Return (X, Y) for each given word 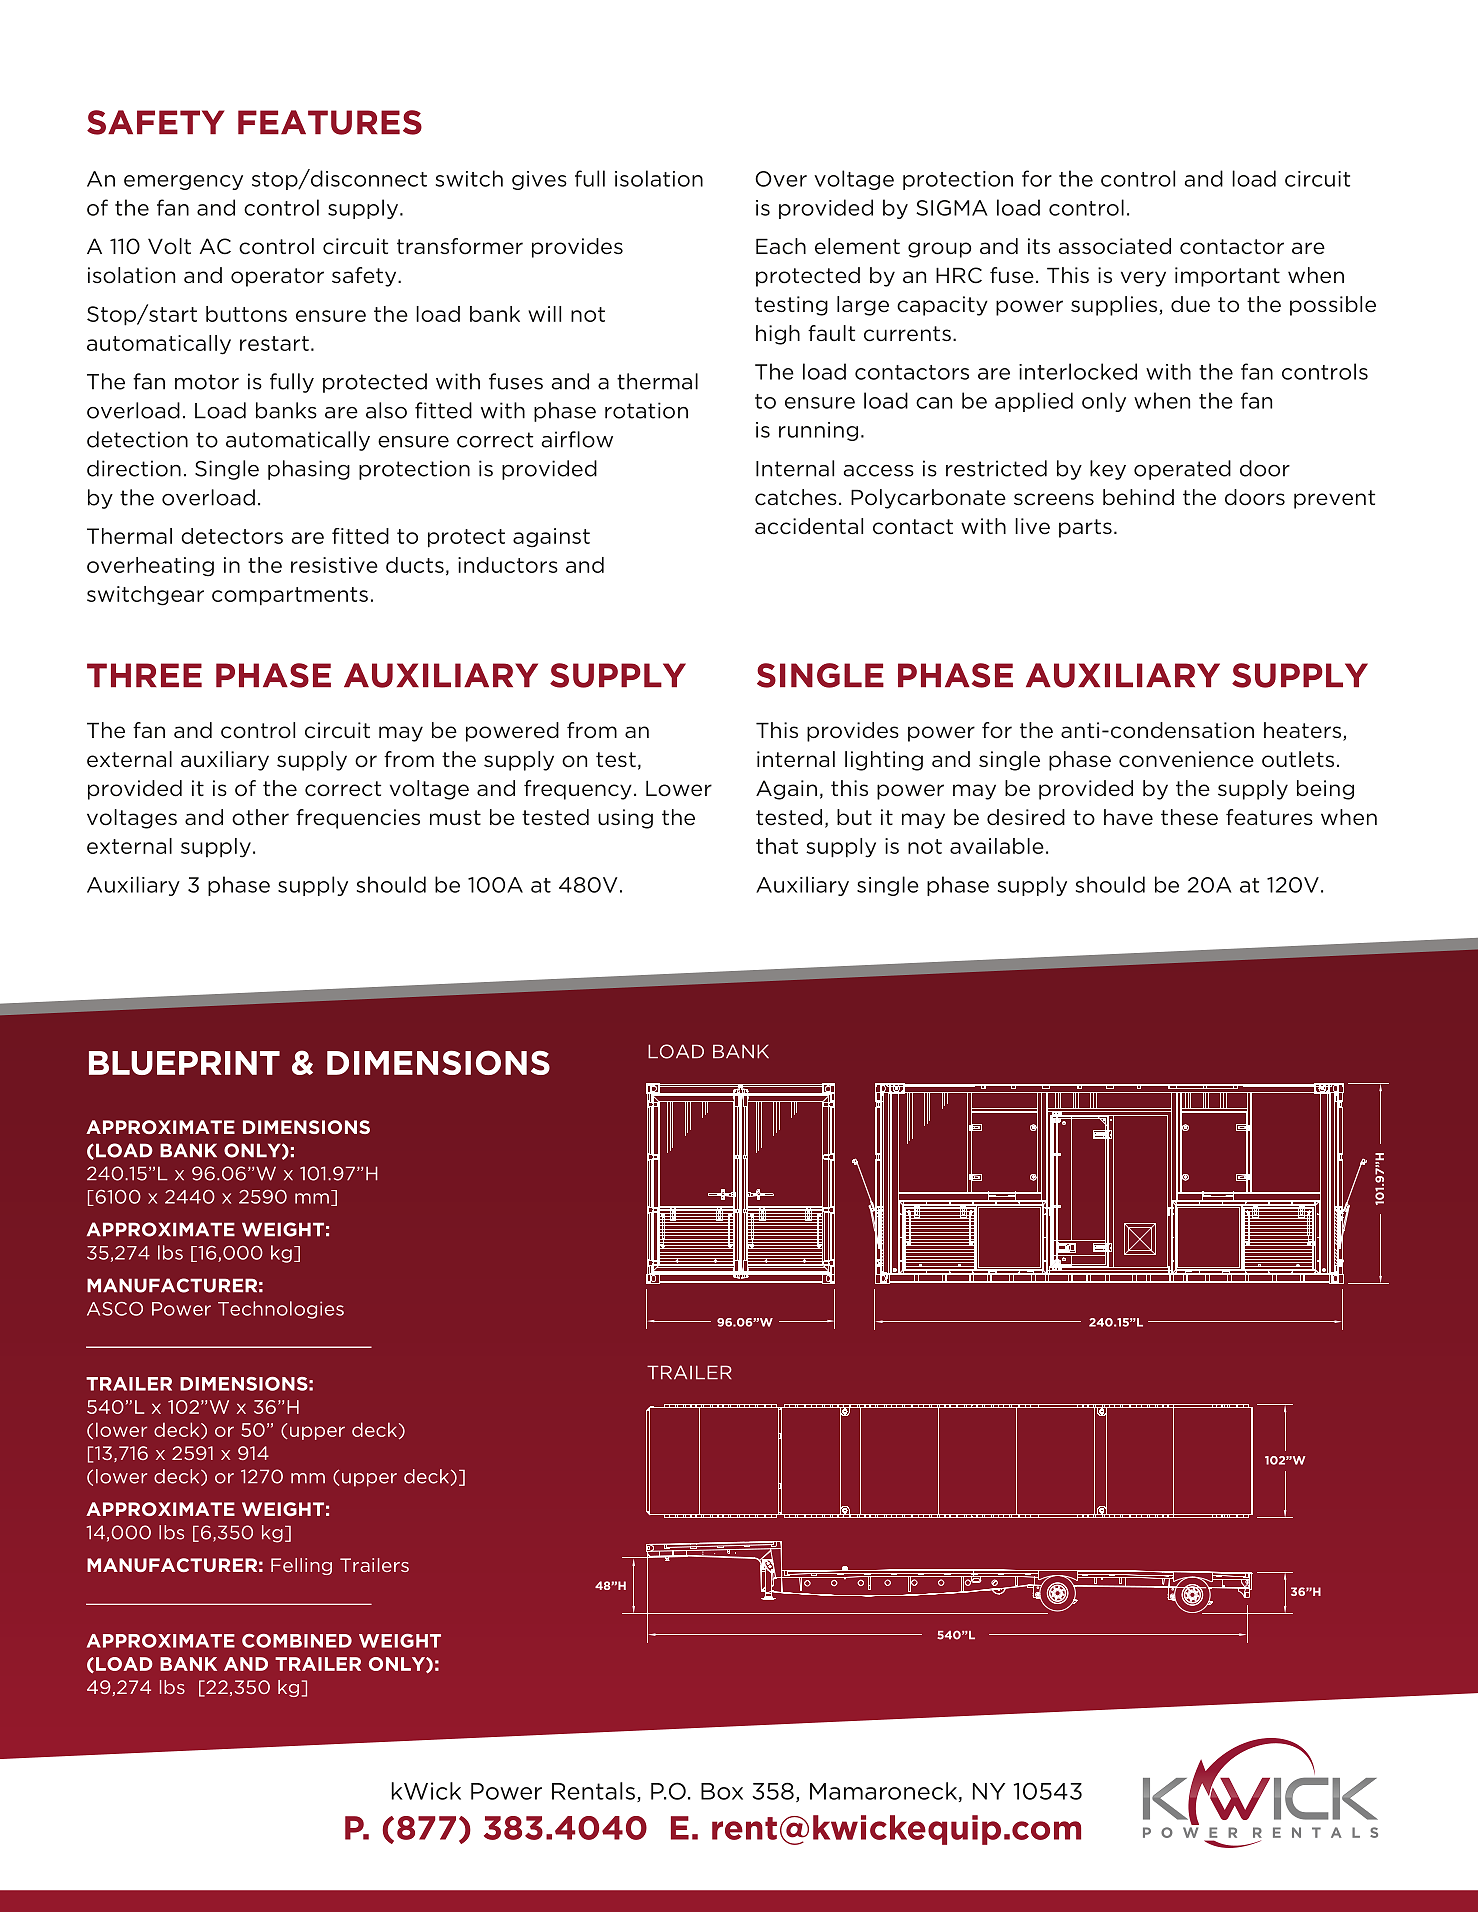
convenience (1186, 759)
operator (277, 277)
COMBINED (297, 1641)
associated (1115, 246)
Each (781, 246)
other (260, 817)
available (997, 846)
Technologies (281, 1310)
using (625, 819)
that (777, 846)
